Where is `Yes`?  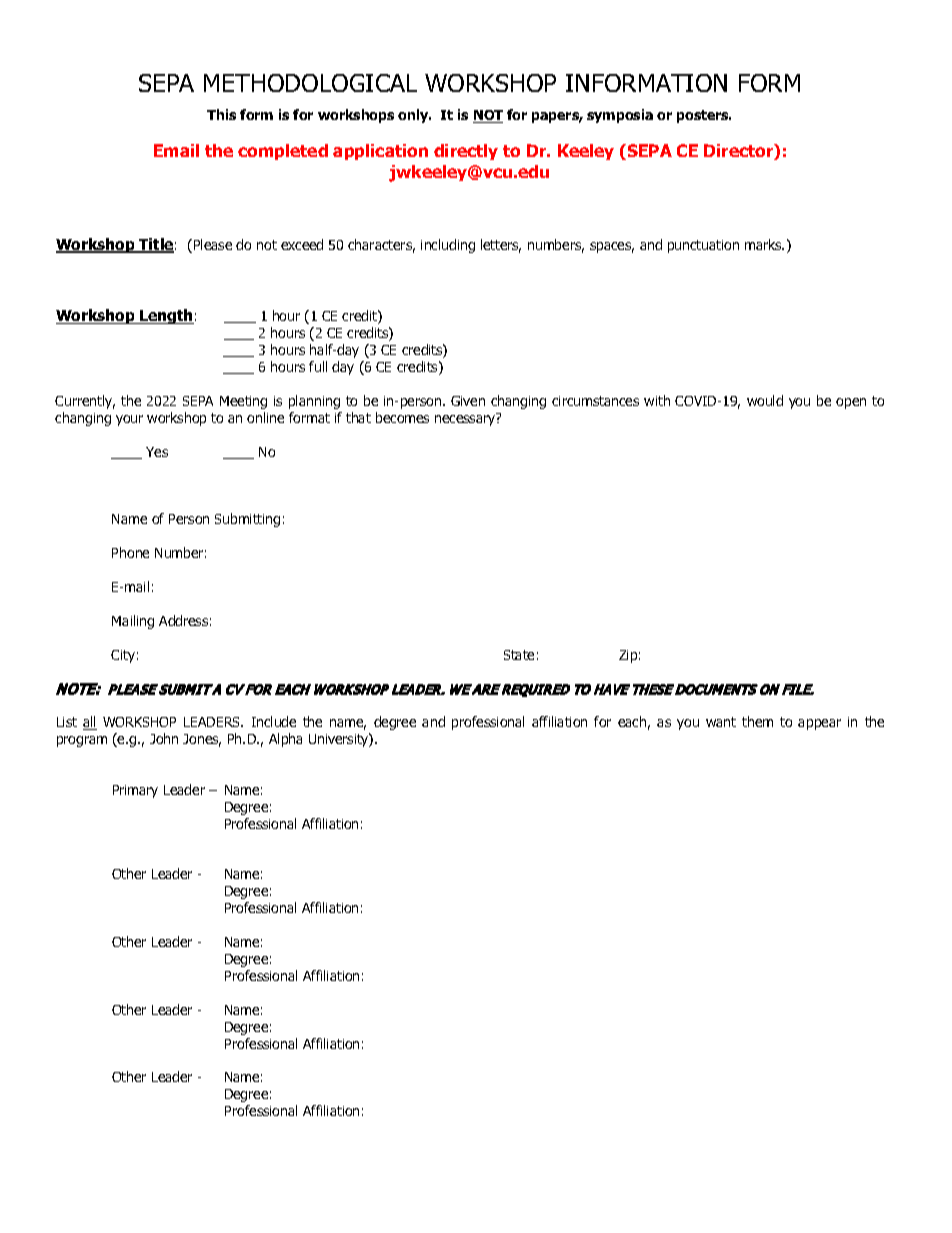
Yes is located at coordinates (157, 452).
